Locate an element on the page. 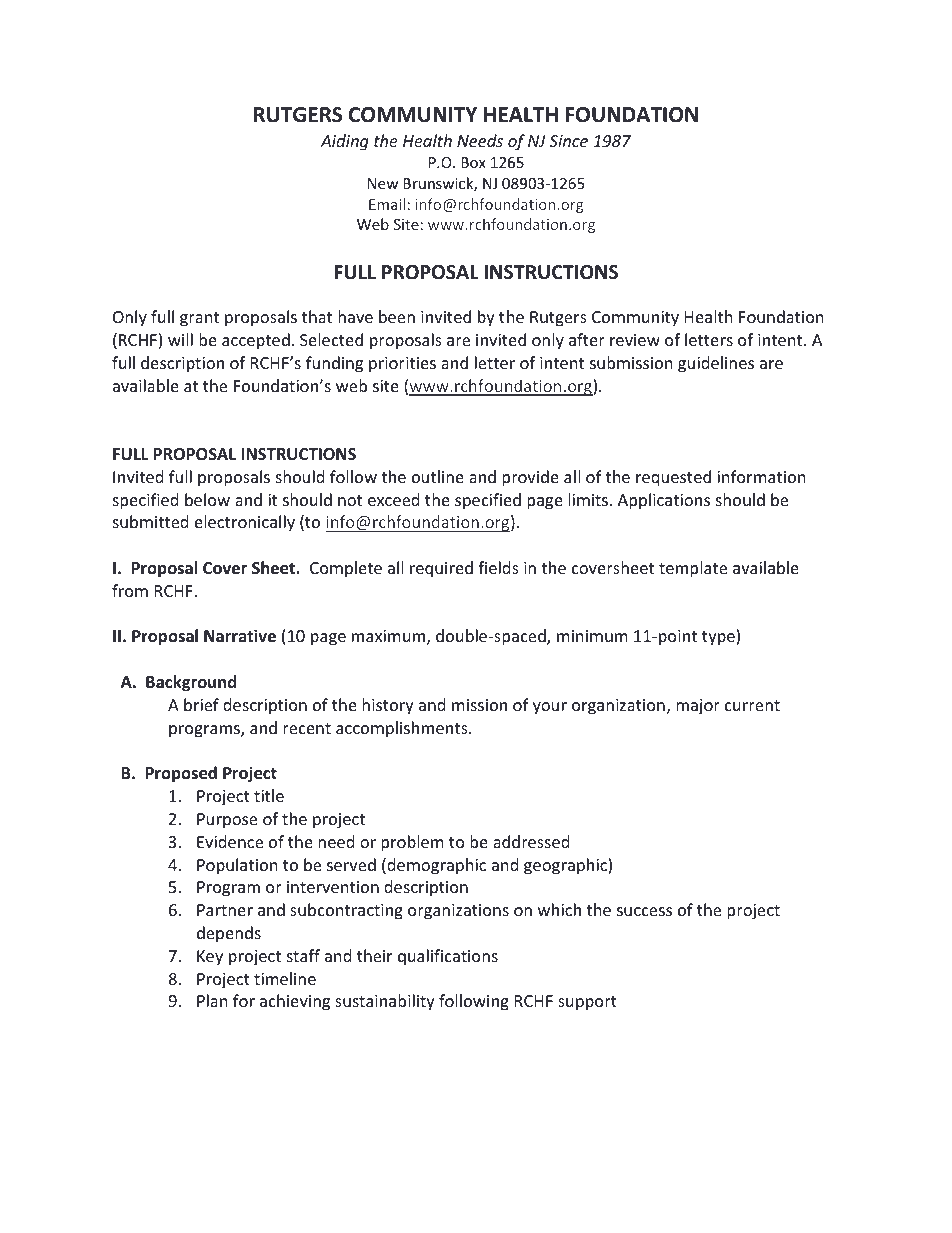 The image size is (952, 1233). Aiding is located at coordinates (344, 142).
